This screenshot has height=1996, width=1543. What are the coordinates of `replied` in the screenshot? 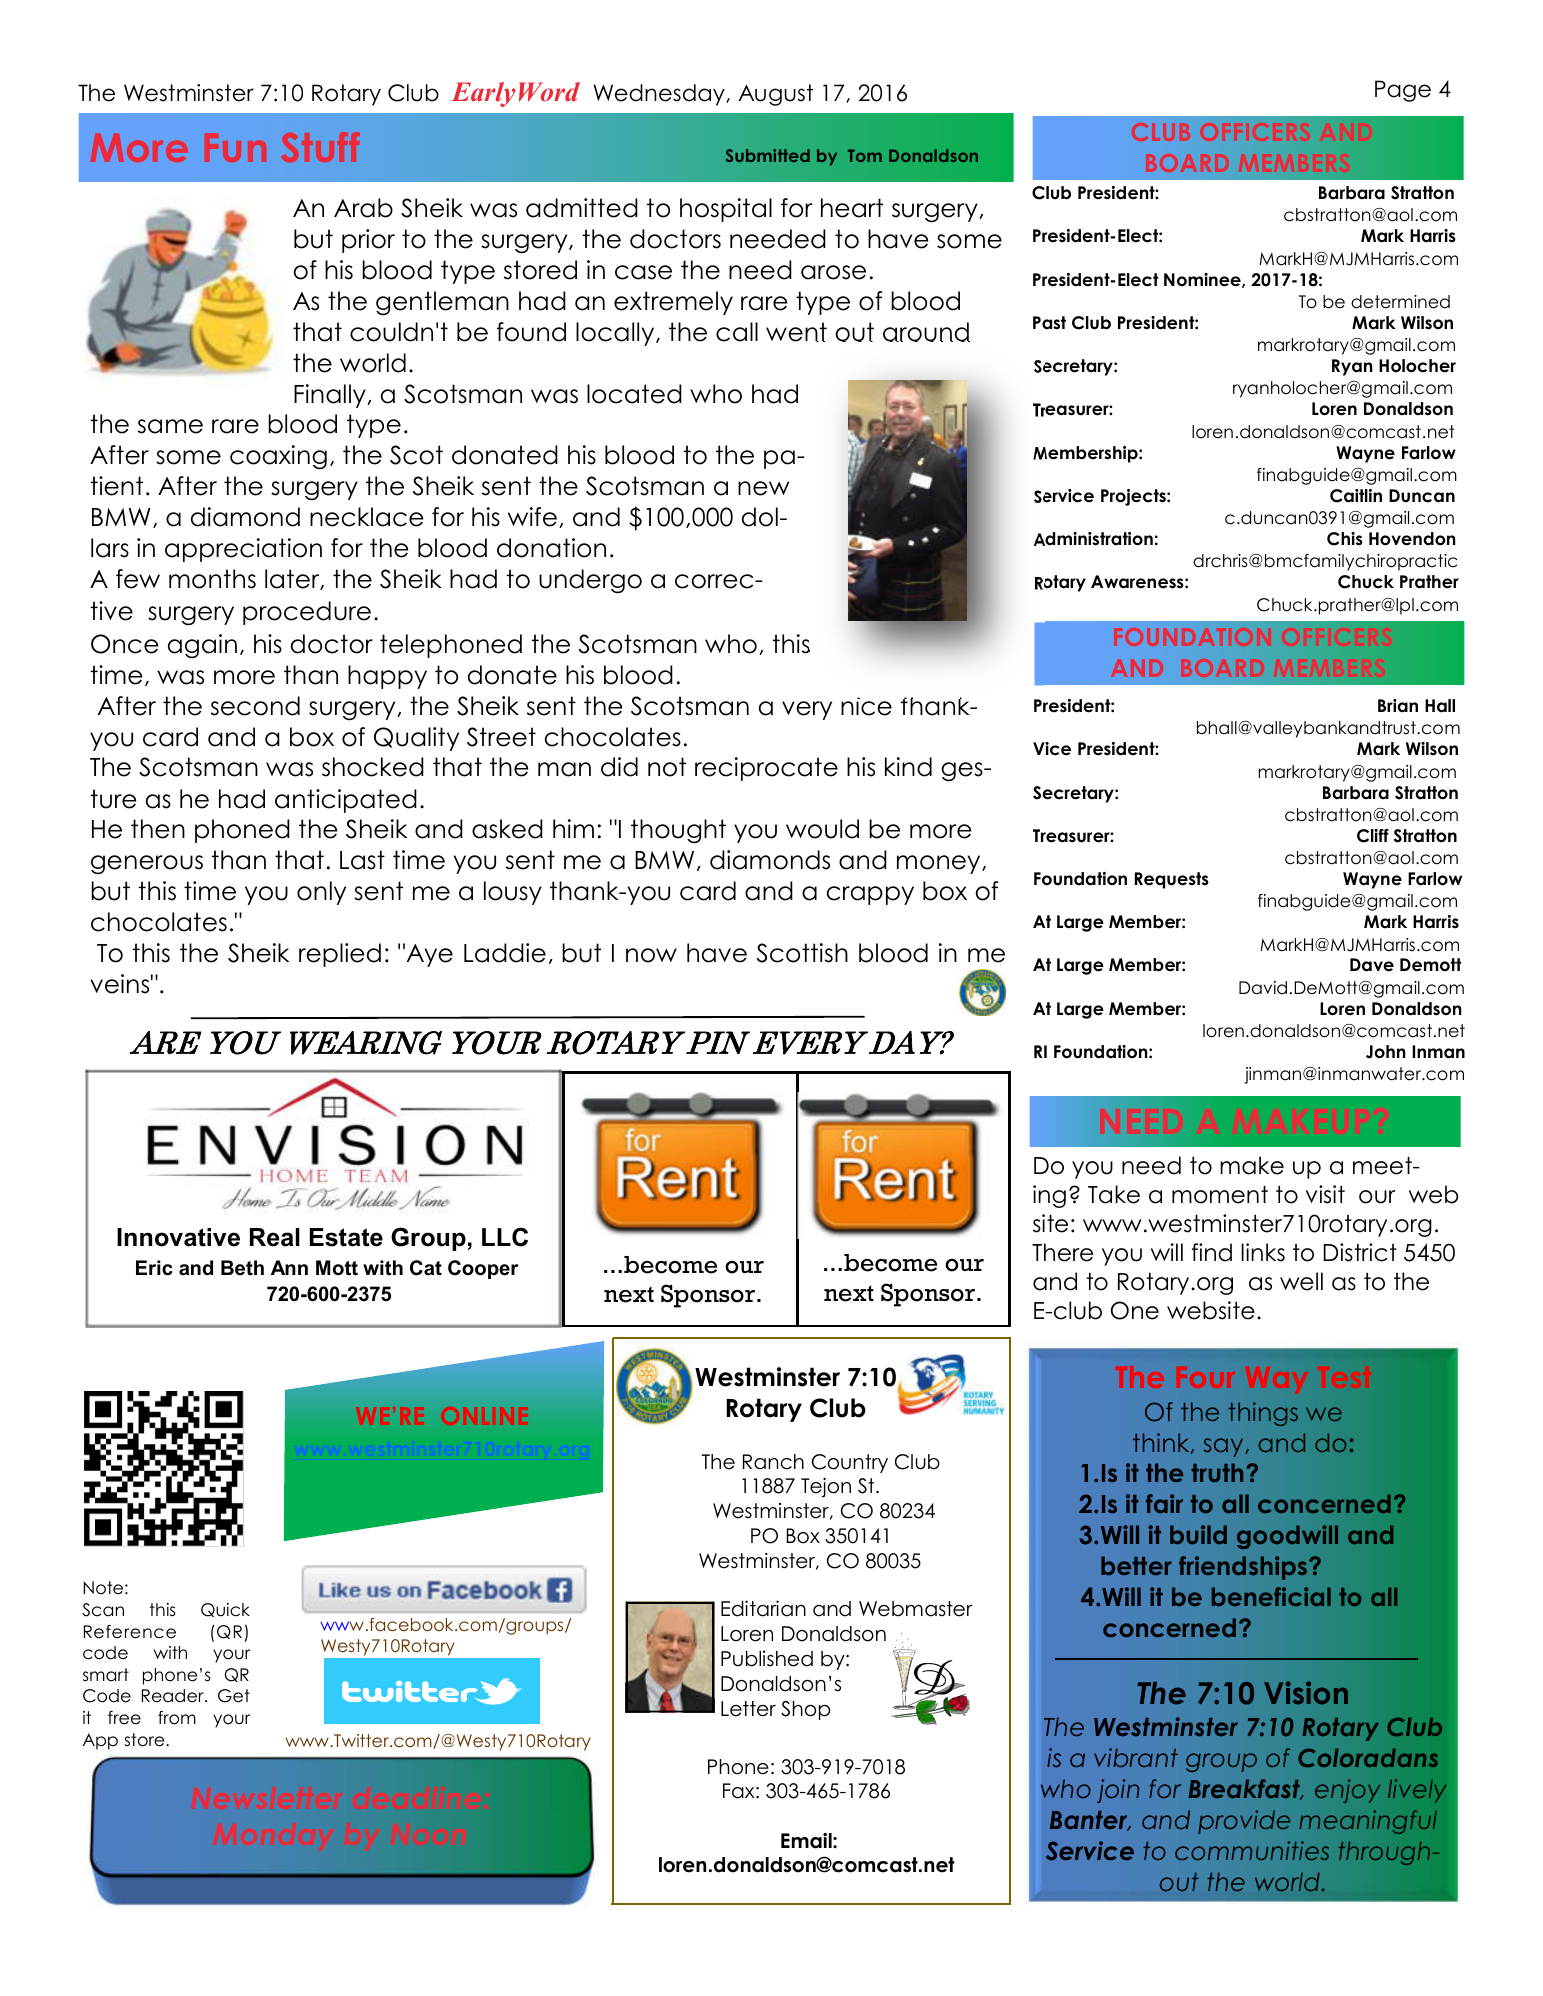 It's located at (340, 955).
